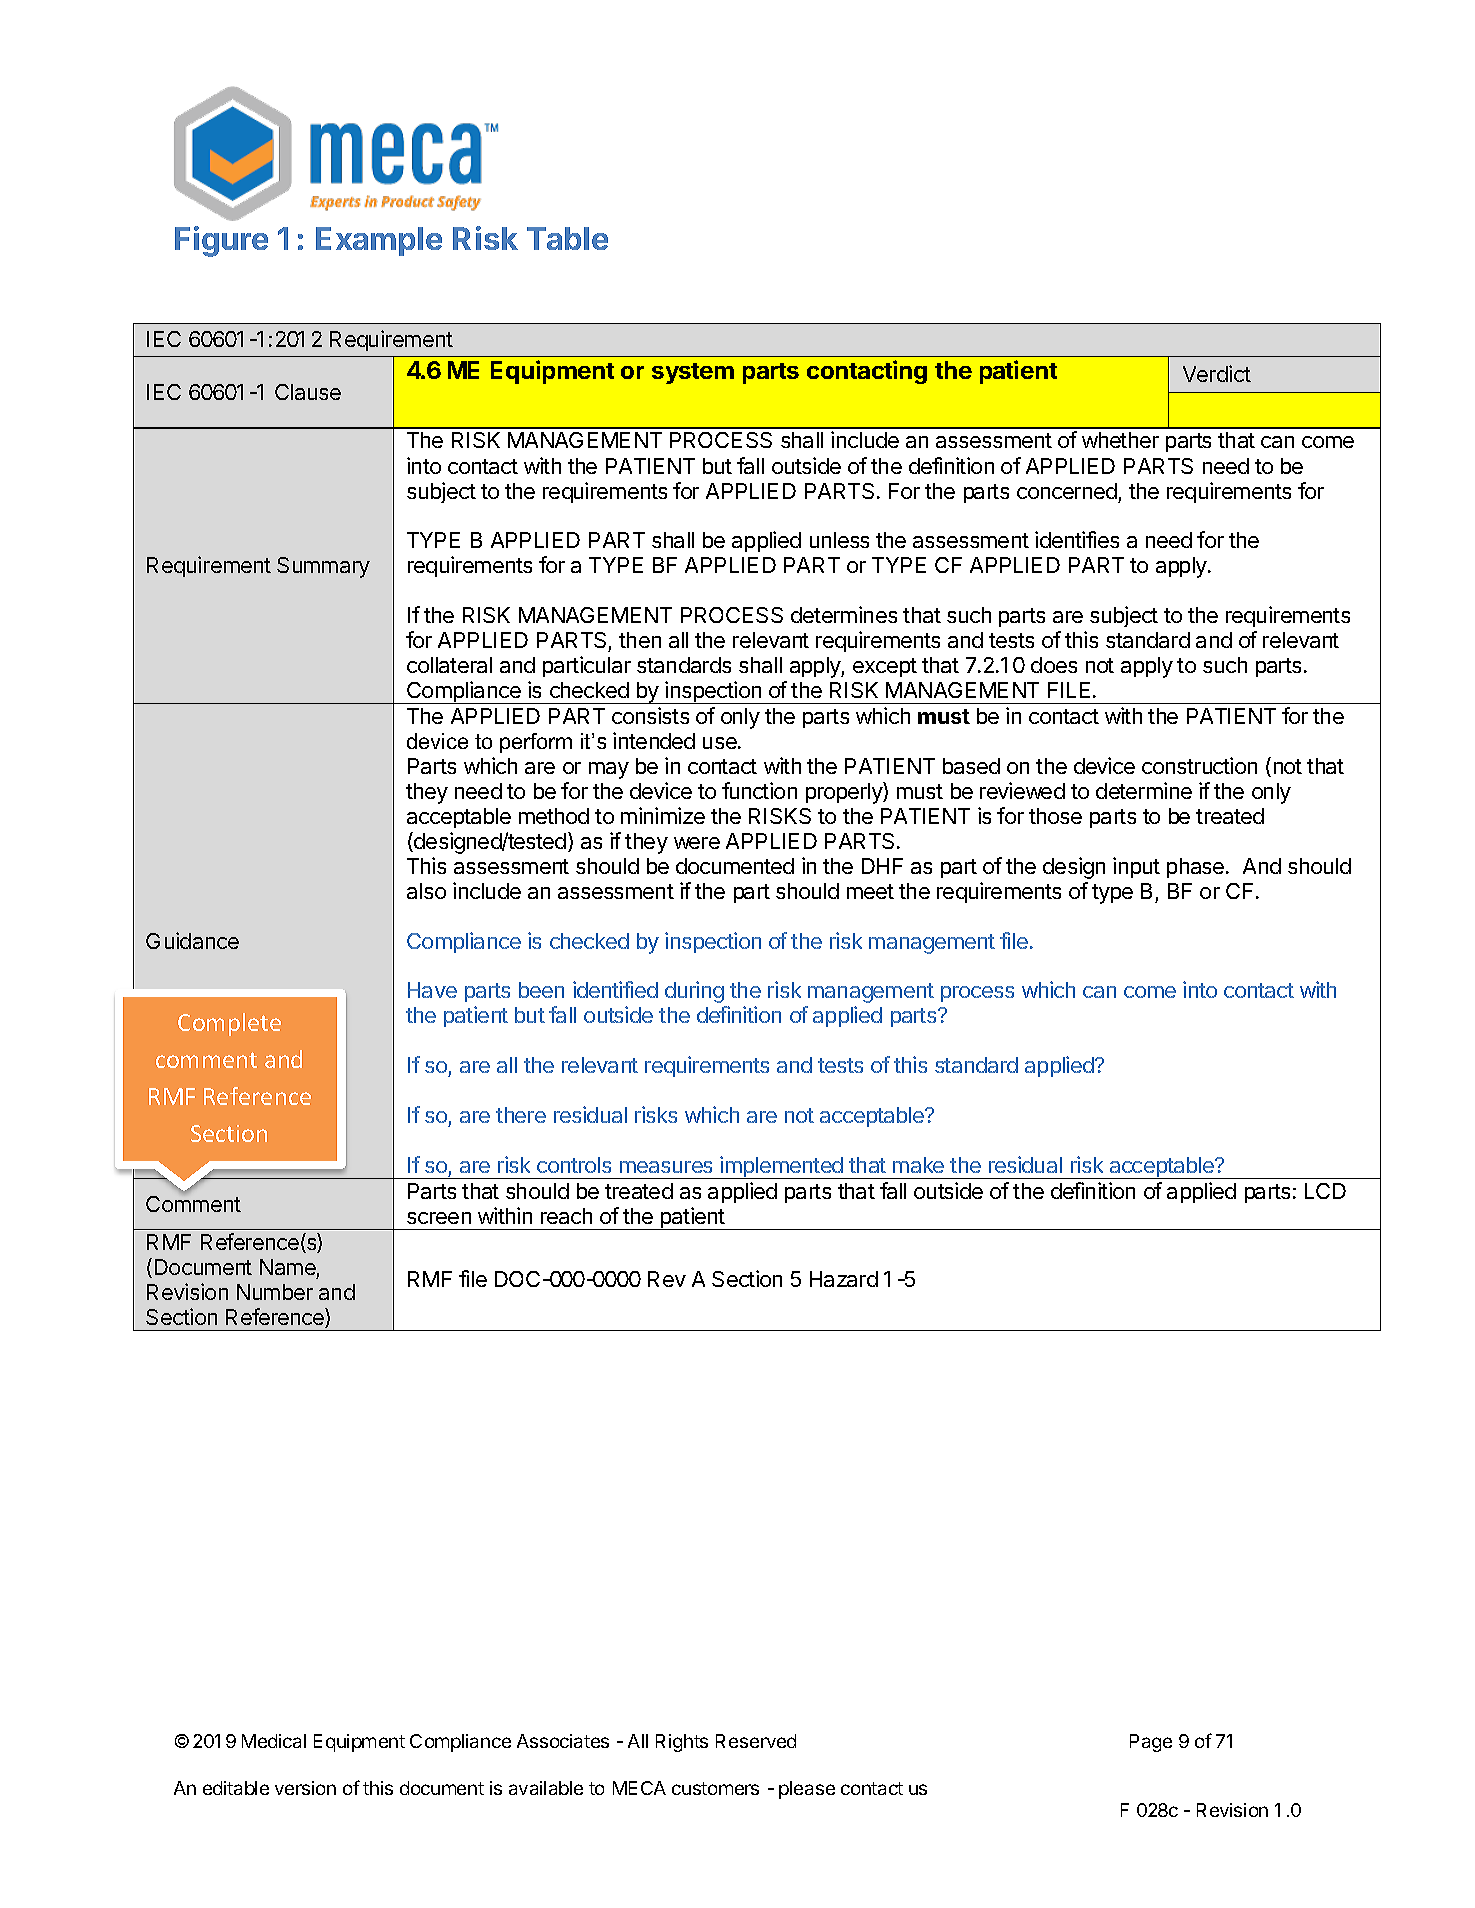 This document has height=1908, width=1475. What do you see at coordinates (756, 1741) in the document?
I see `Reserved` at bounding box center [756, 1741].
